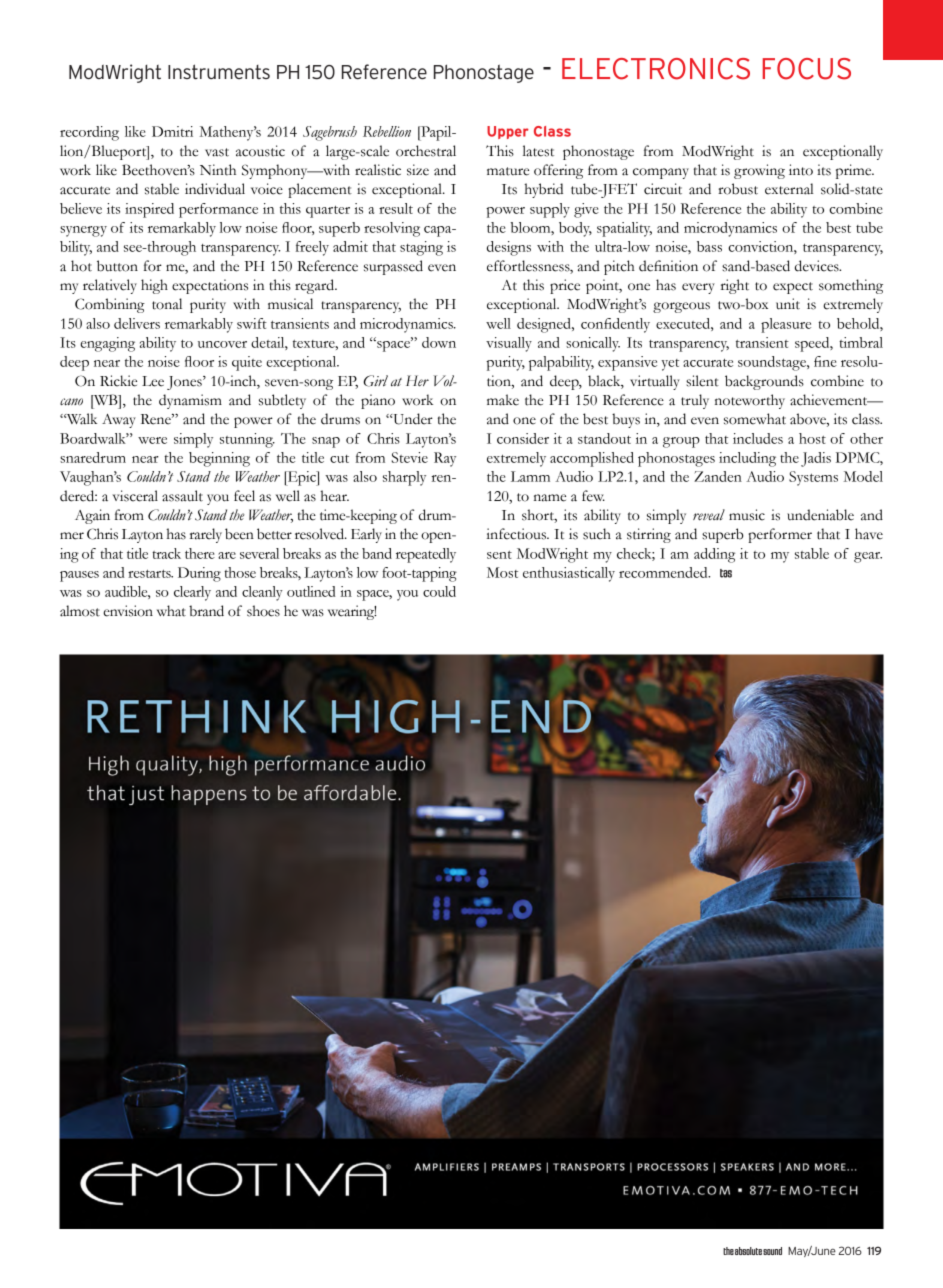  What do you see at coordinates (352, 612) in the screenshot?
I see `wearing` at bounding box center [352, 612].
